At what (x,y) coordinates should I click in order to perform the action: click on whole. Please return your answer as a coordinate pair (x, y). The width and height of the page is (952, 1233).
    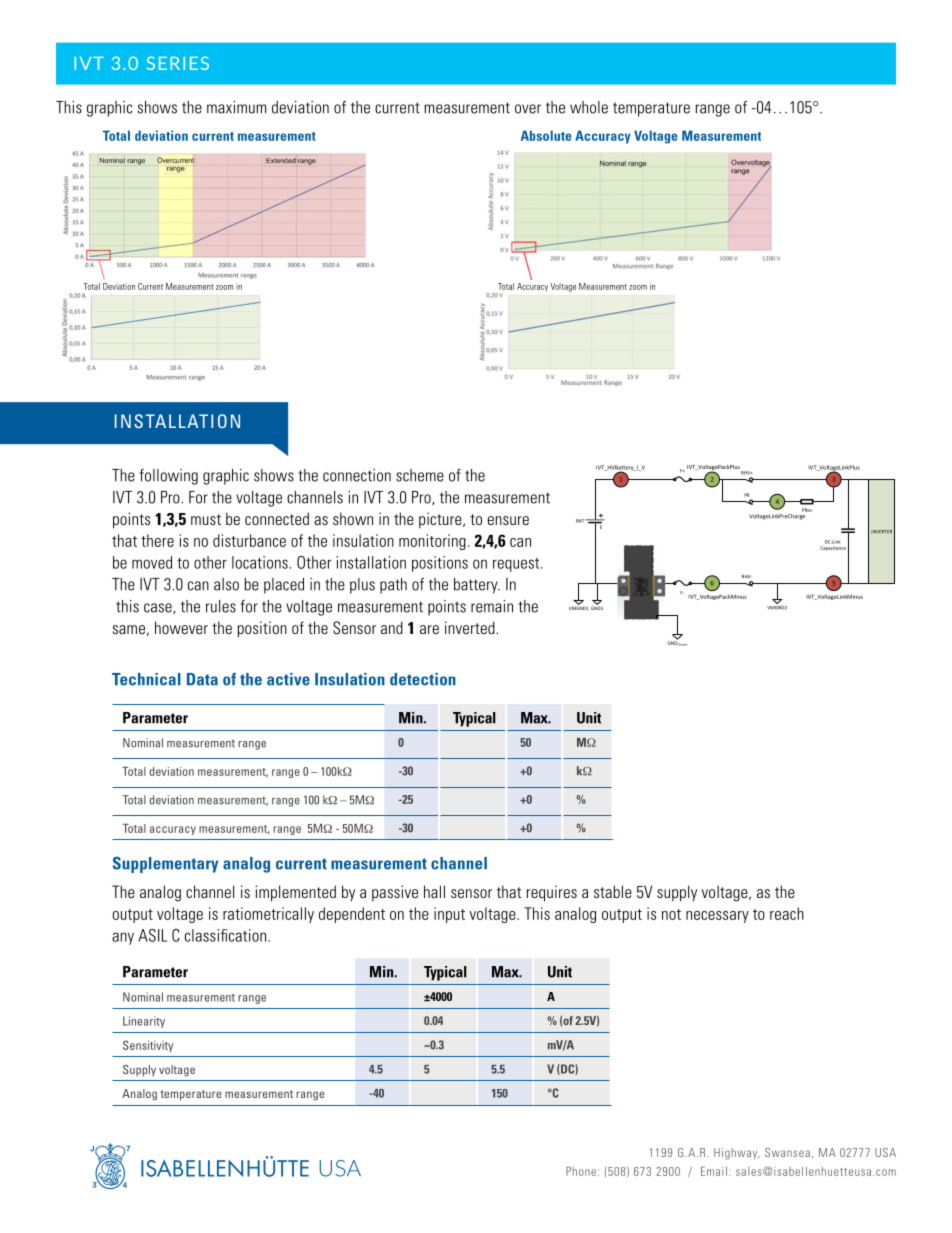
    Looking at the image, I should click on (589, 107).
